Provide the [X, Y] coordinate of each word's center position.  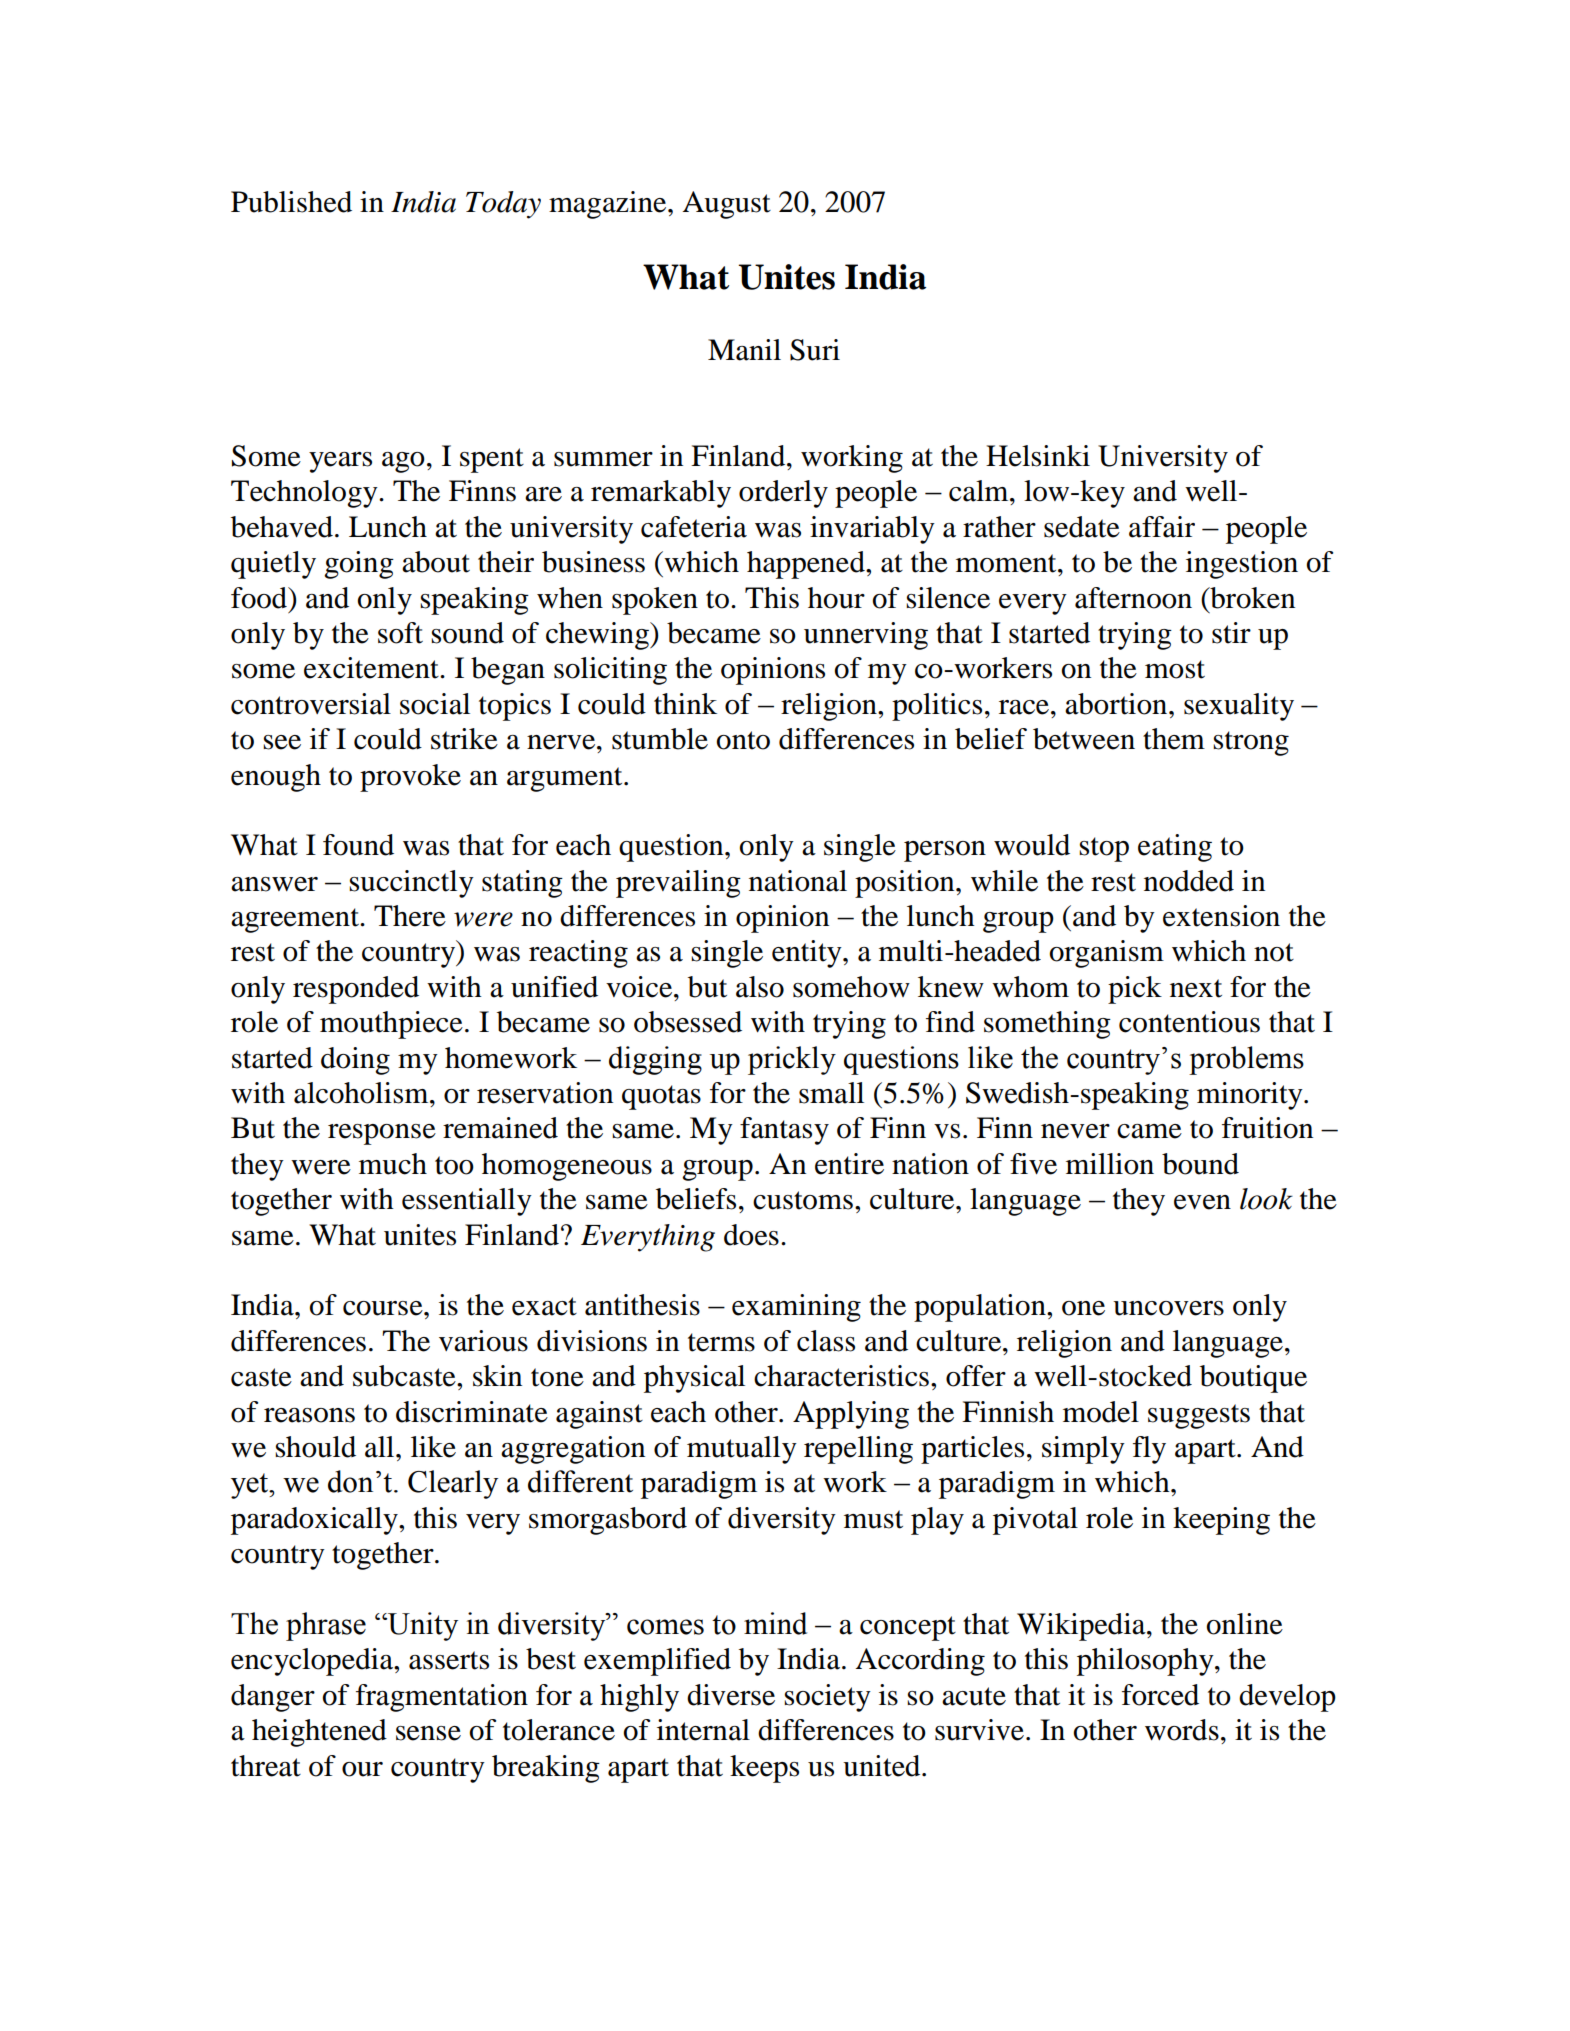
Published [291, 202]
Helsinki [1038, 456]
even [1202, 1202]
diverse [731, 1695]
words [1182, 1730]
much [393, 1164]
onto [743, 740]
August [726, 205]
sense [428, 1733]
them [1174, 739]
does [751, 1235]
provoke [410, 778]
